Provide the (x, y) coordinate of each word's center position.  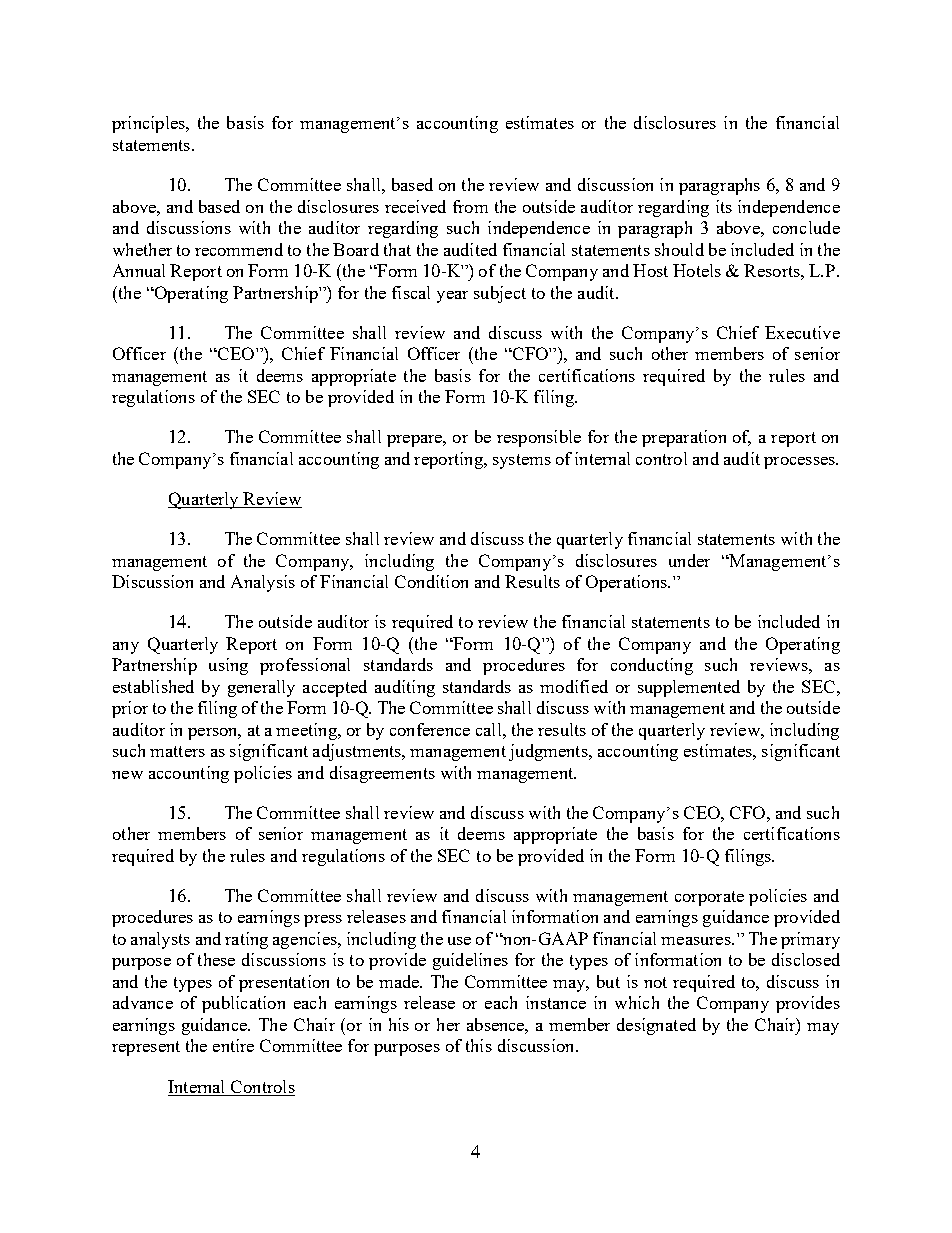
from (470, 206)
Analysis (263, 583)
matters (177, 751)
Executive (802, 332)
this (479, 1045)
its (724, 206)
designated (656, 1026)
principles (149, 124)
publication (243, 1004)
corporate (709, 898)
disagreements (382, 774)
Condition (431, 581)
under (689, 560)
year (452, 297)
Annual (139, 270)
